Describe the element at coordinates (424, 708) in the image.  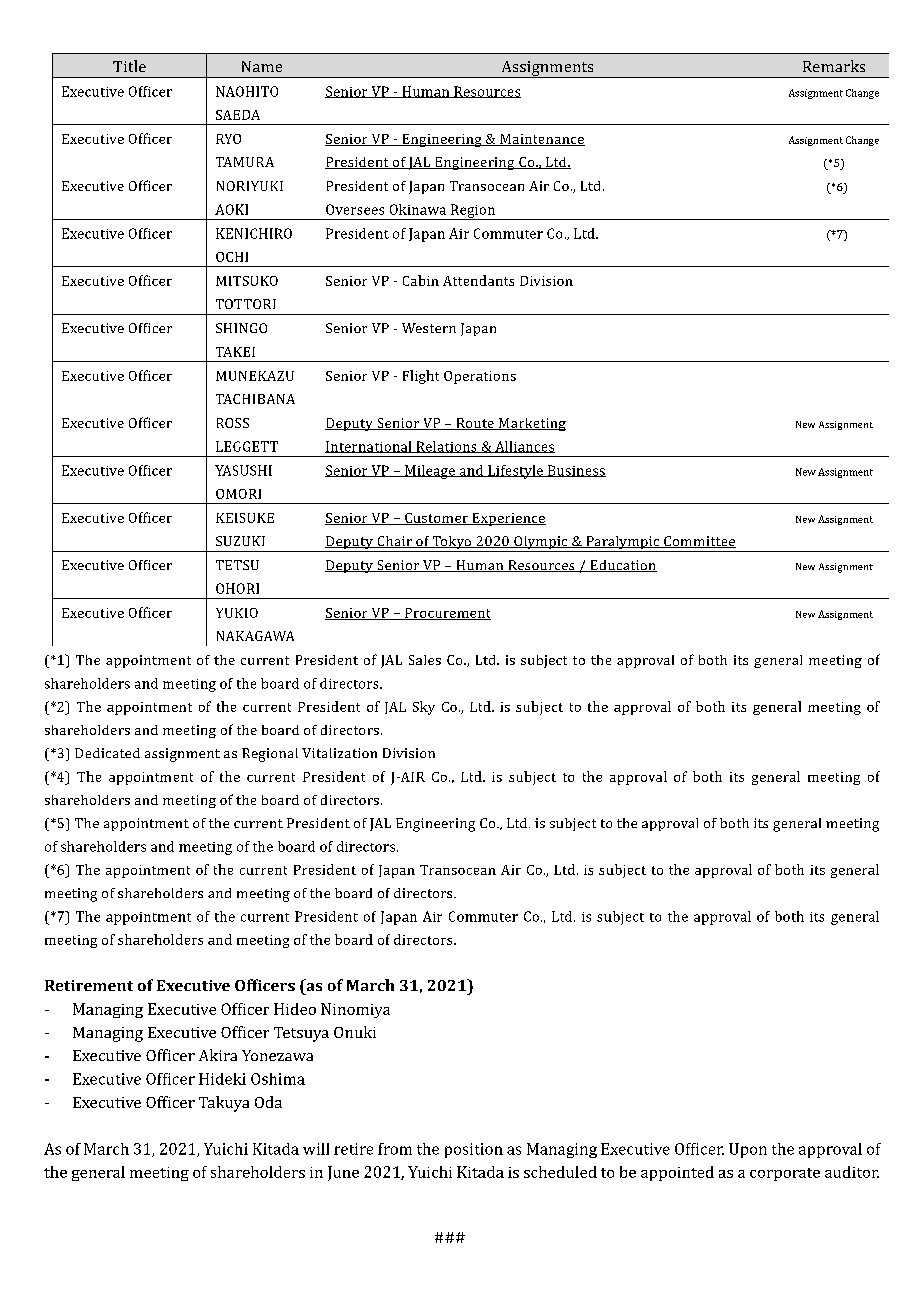
I see `Sky` at that location.
